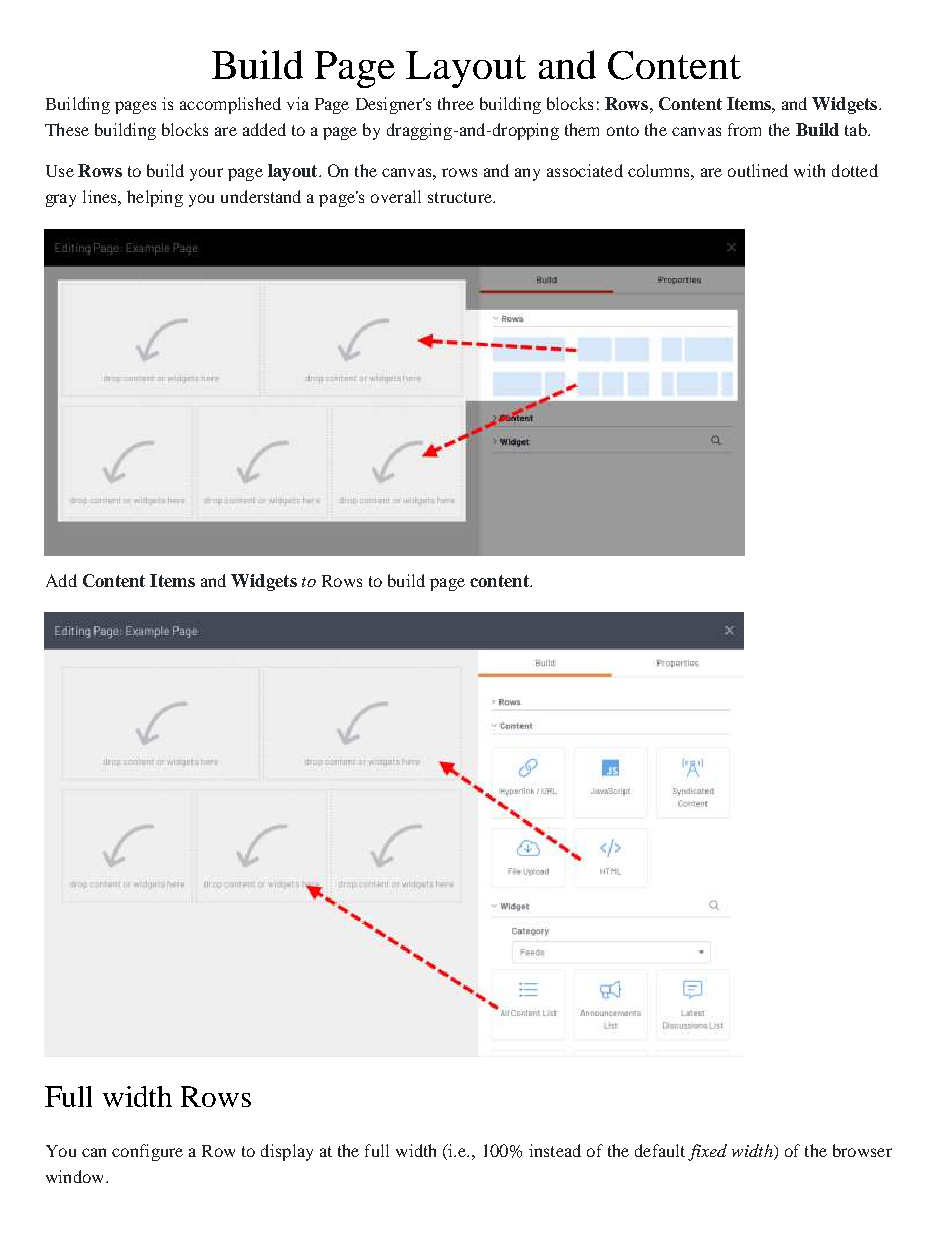 This screenshot has height=1233, width=952. I want to click on overall, so click(396, 196).
